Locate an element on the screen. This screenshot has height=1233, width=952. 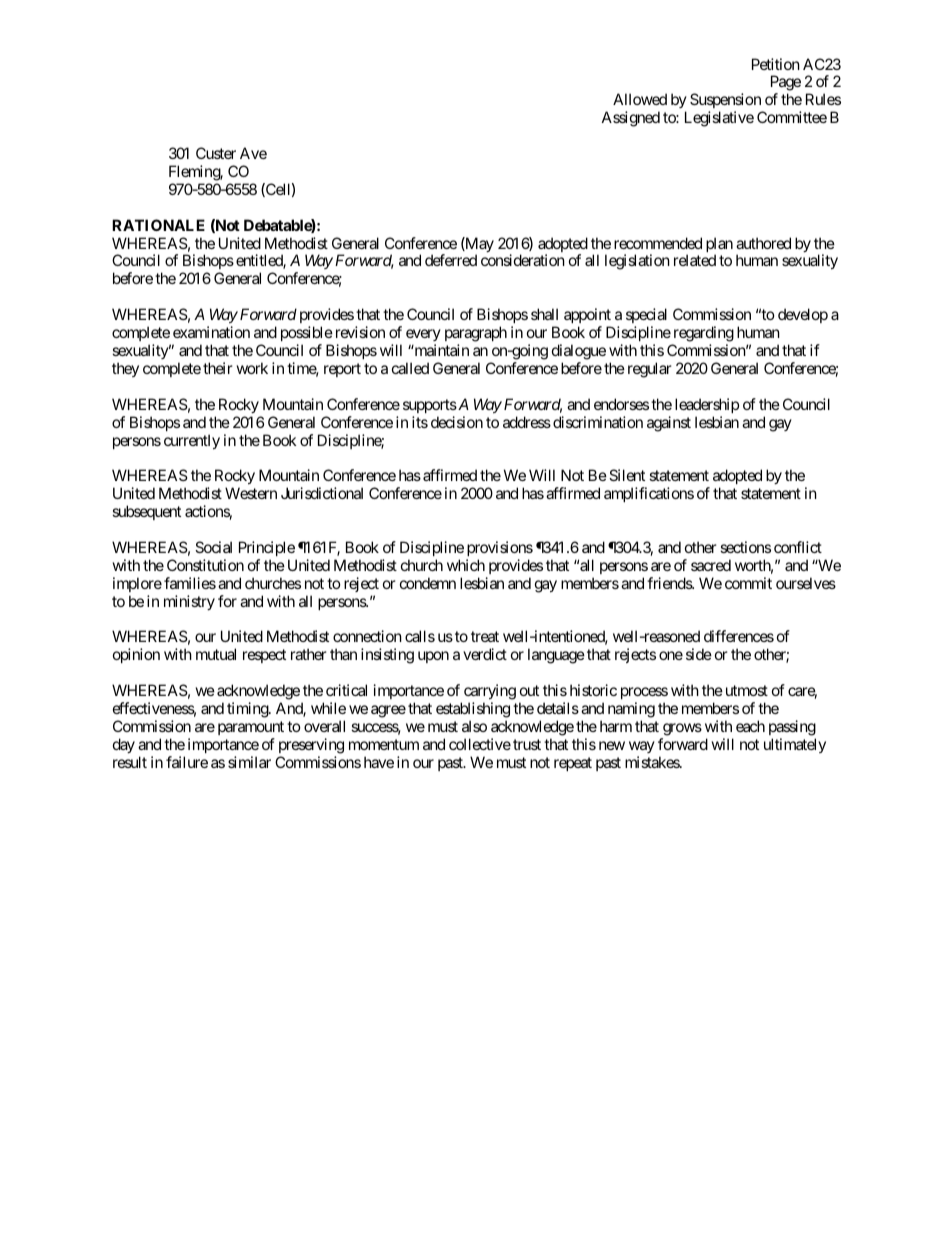
Suspension is located at coordinates (726, 102).
